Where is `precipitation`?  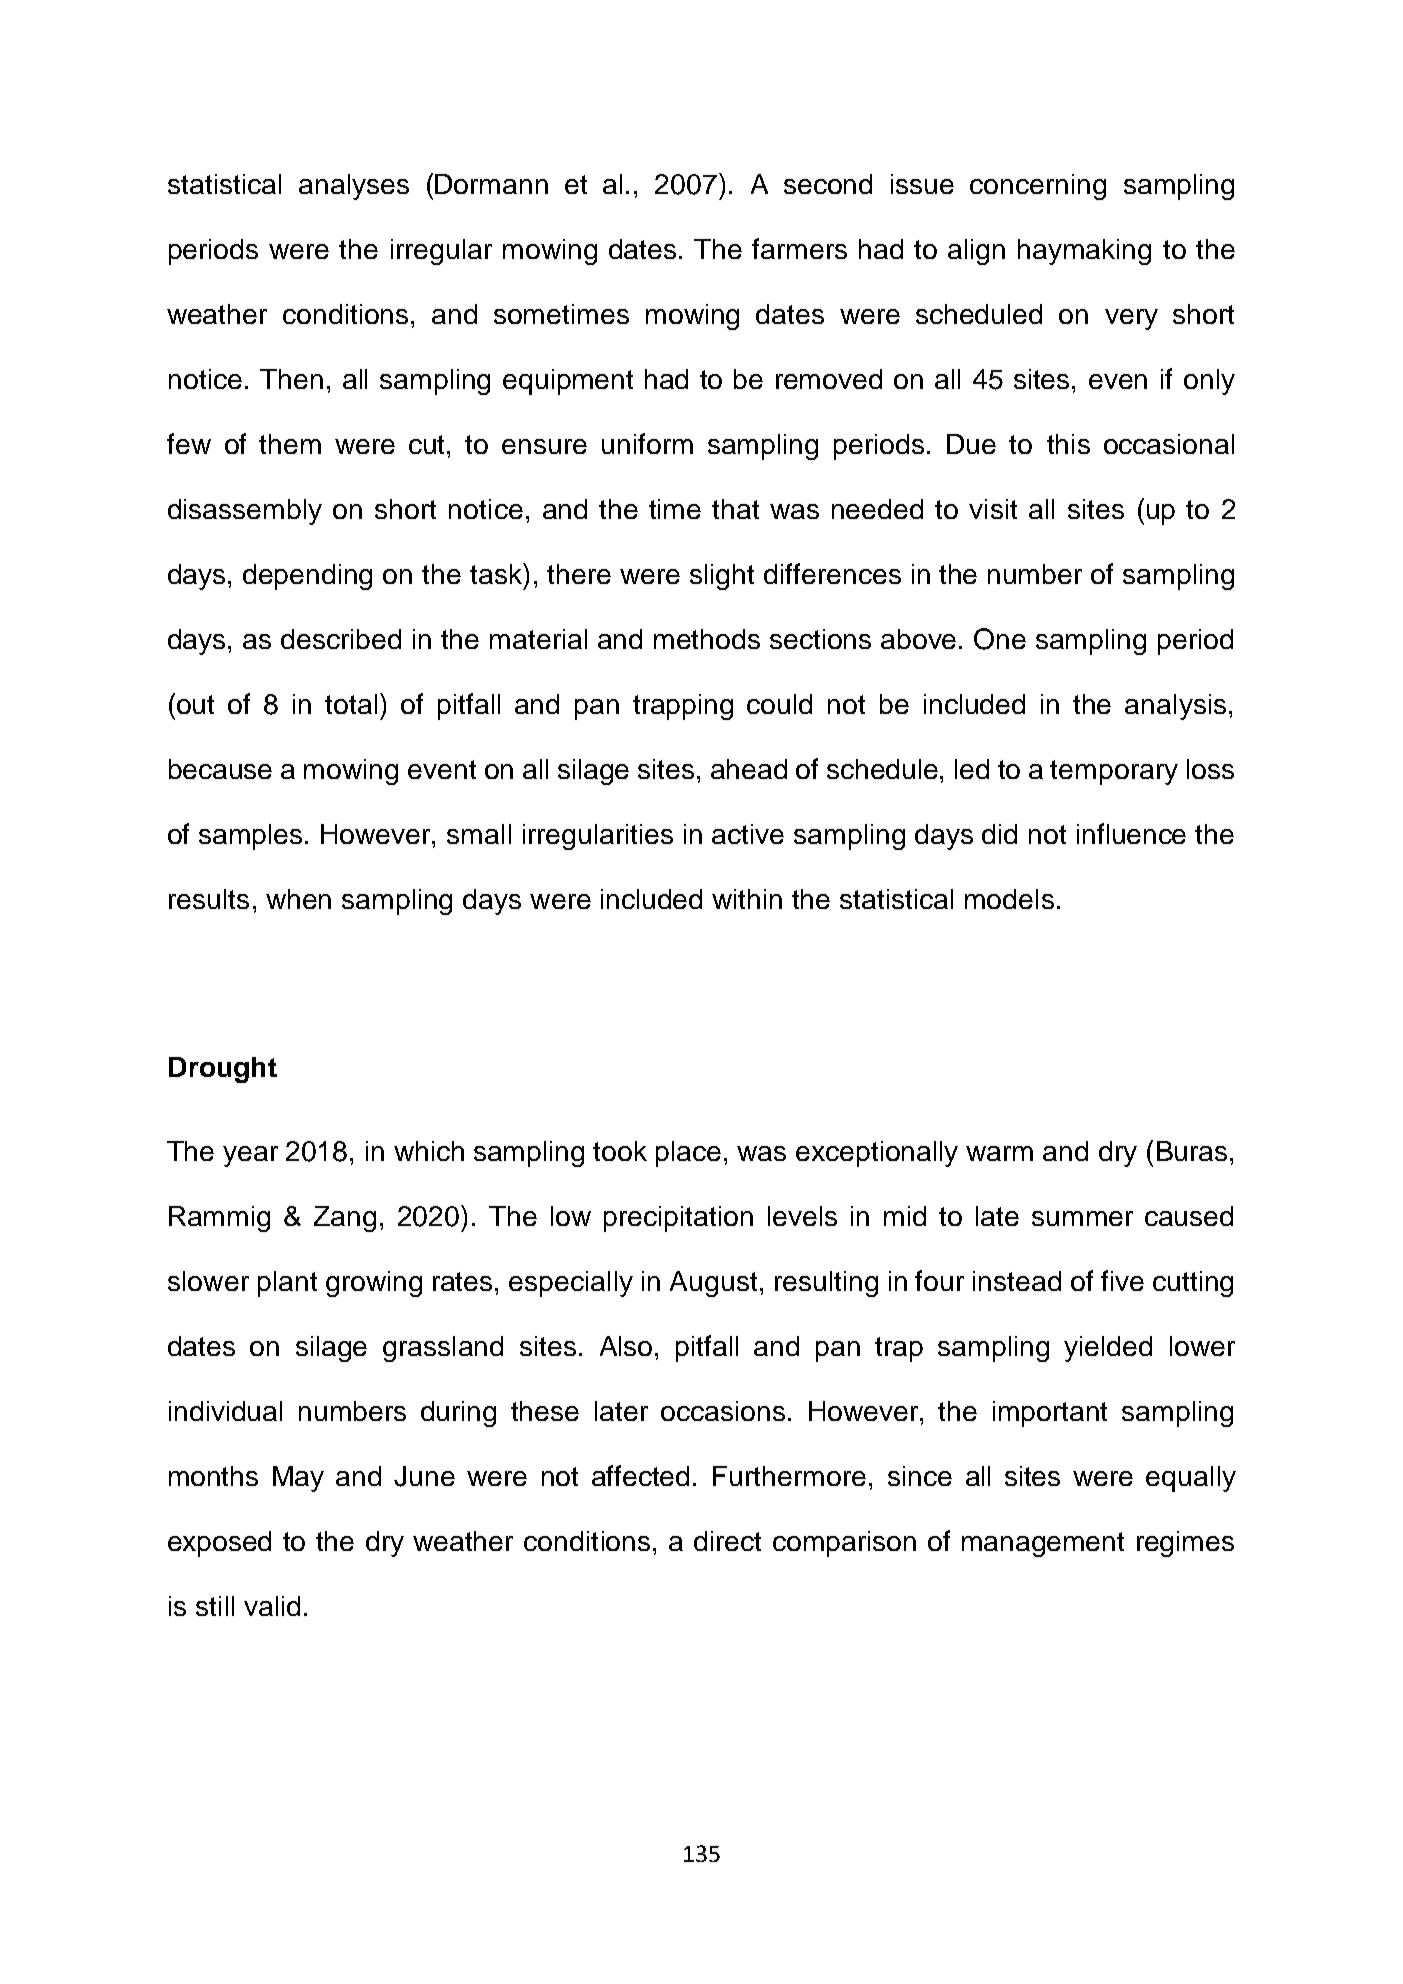
precipitation is located at coordinates (678, 1219).
